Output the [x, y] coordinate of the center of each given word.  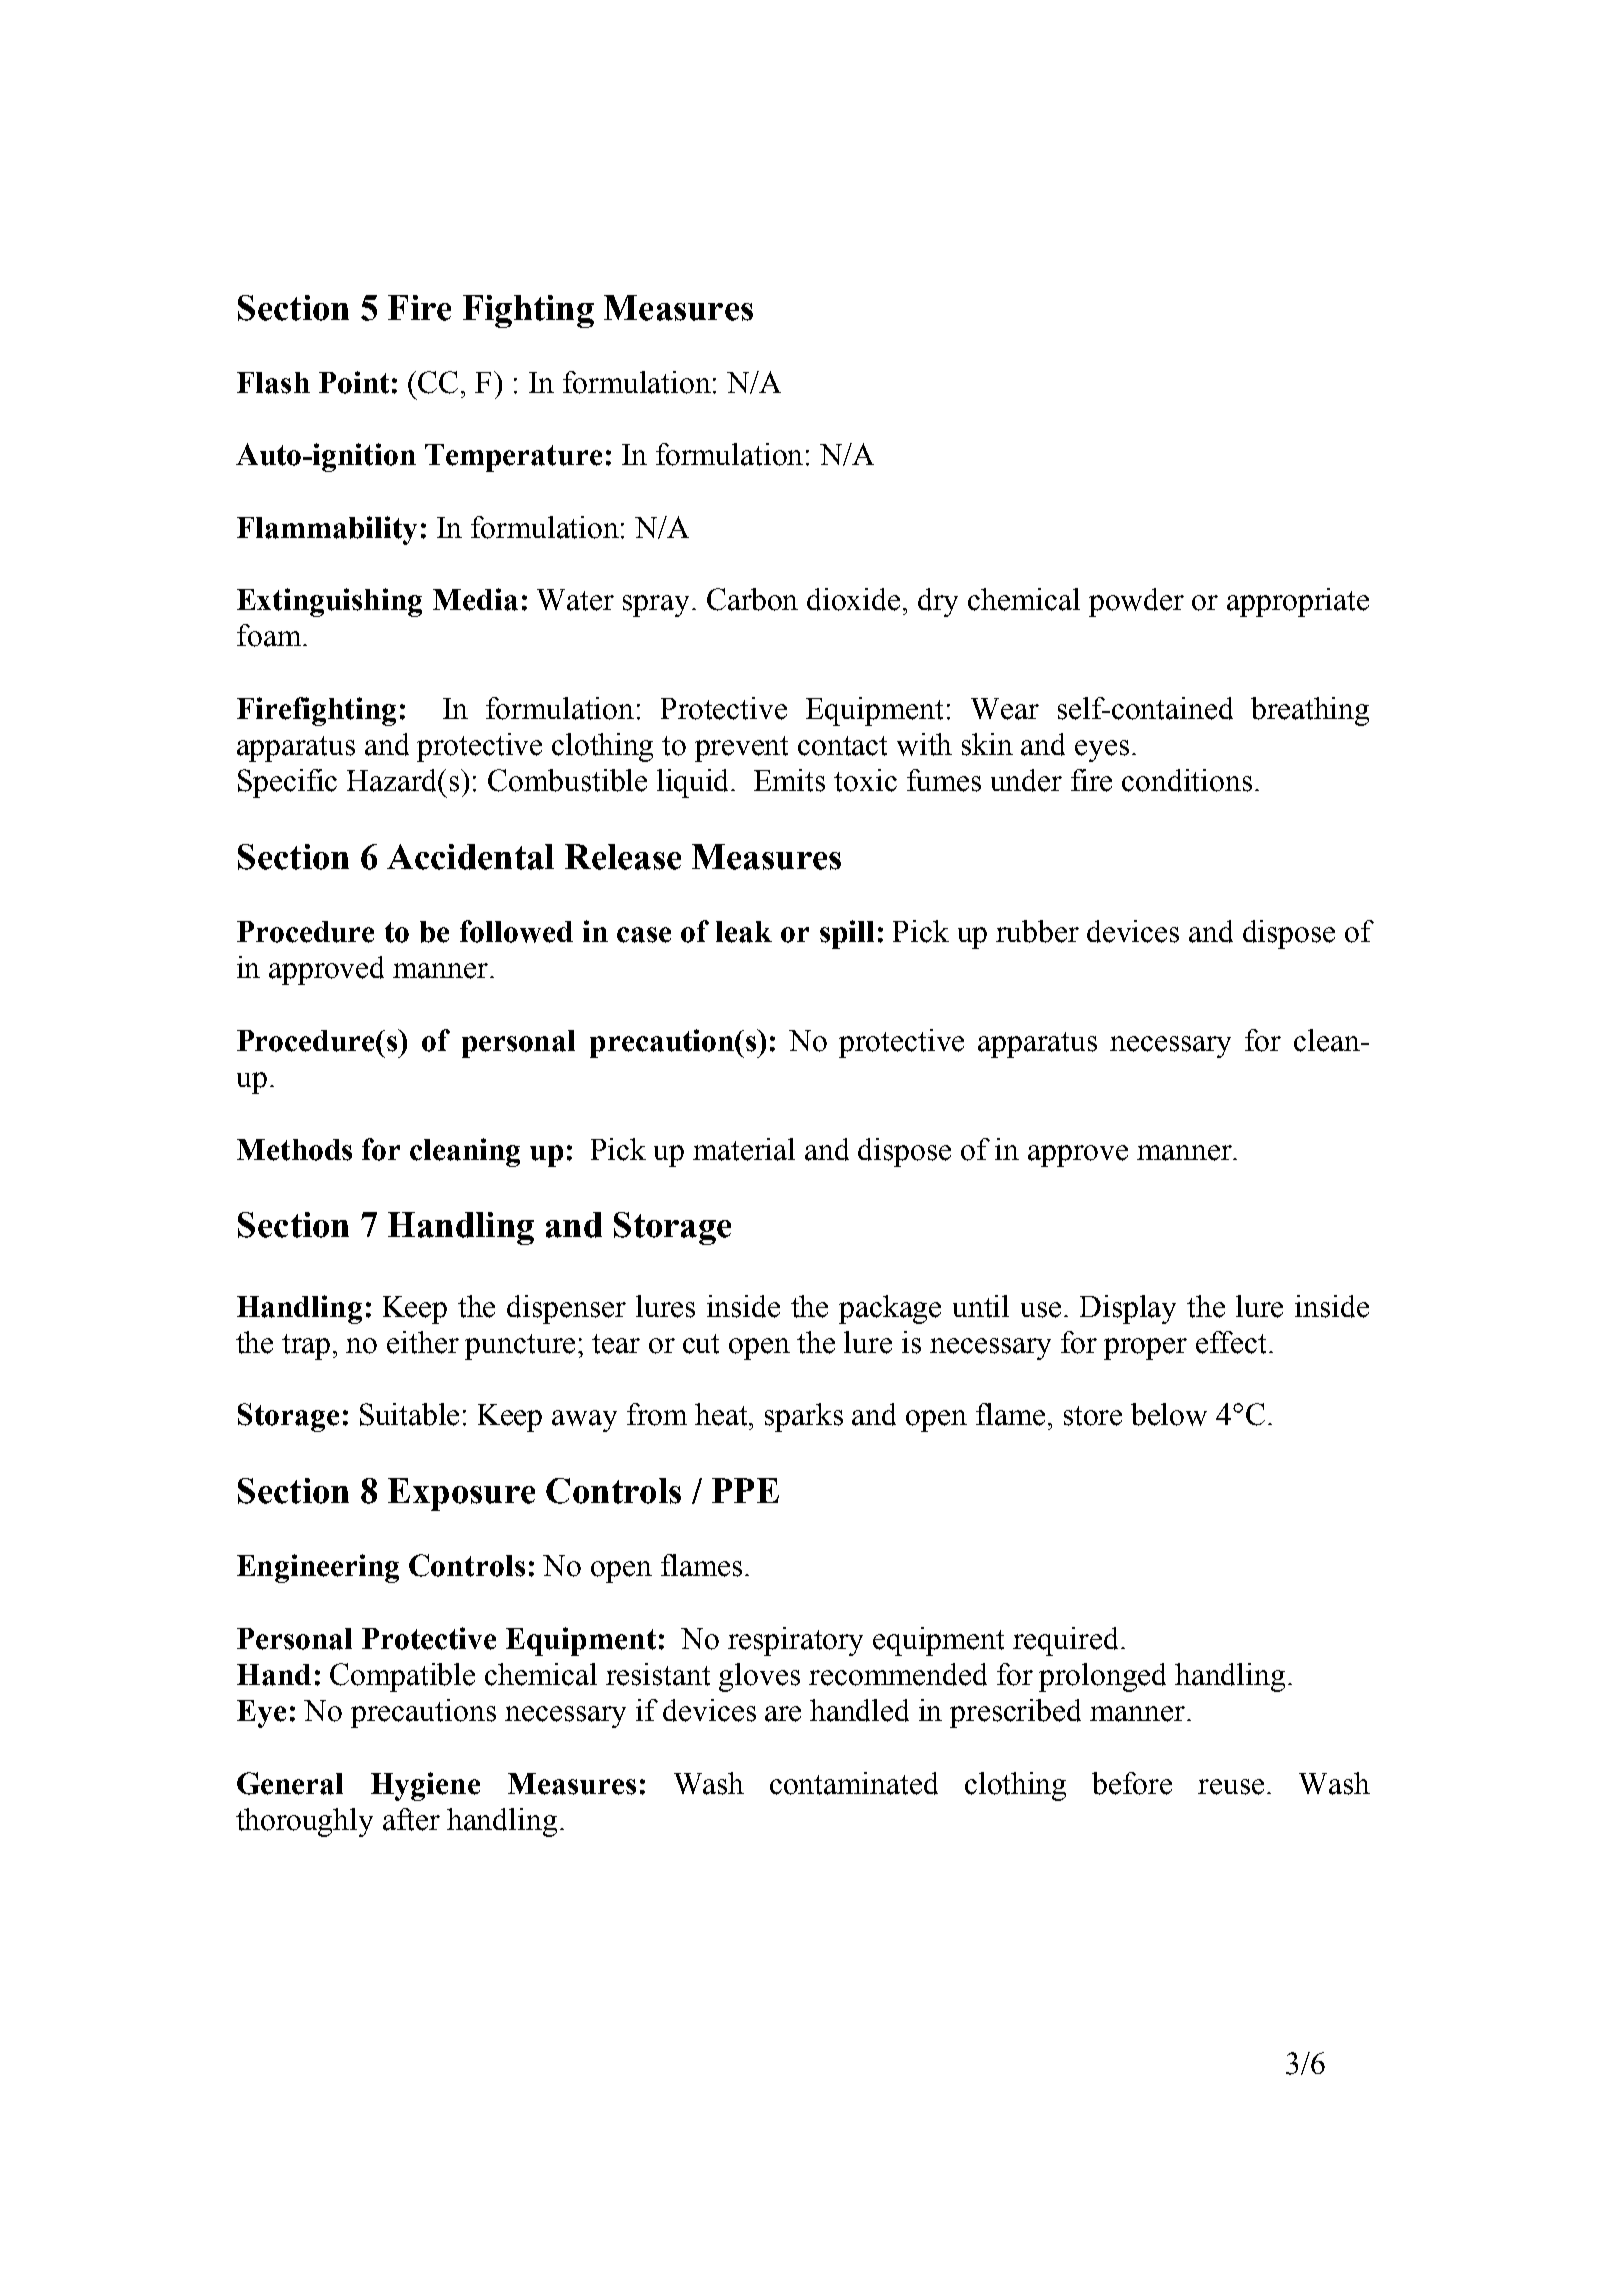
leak [744, 932]
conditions [1187, 780]
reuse [1231, 1787]
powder [1136, 602]
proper [1145, 1349]
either [423, 1342]
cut [701, 1344]
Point [354, 382]
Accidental [470, 857]
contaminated [854, 1783]
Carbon [752, 599]
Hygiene [425, 1786]
